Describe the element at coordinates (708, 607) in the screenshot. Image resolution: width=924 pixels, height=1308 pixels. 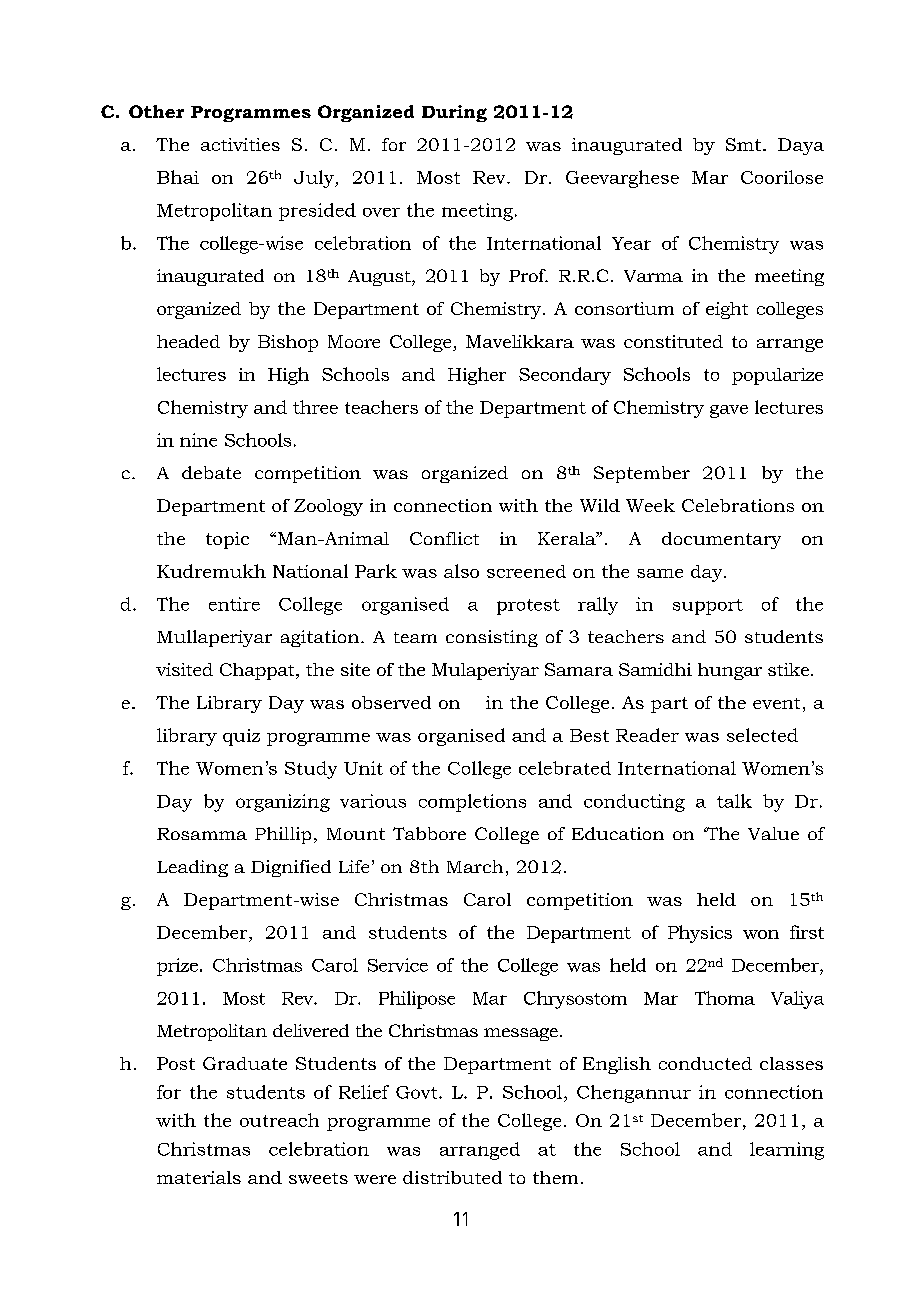
I see `support` at that location.
